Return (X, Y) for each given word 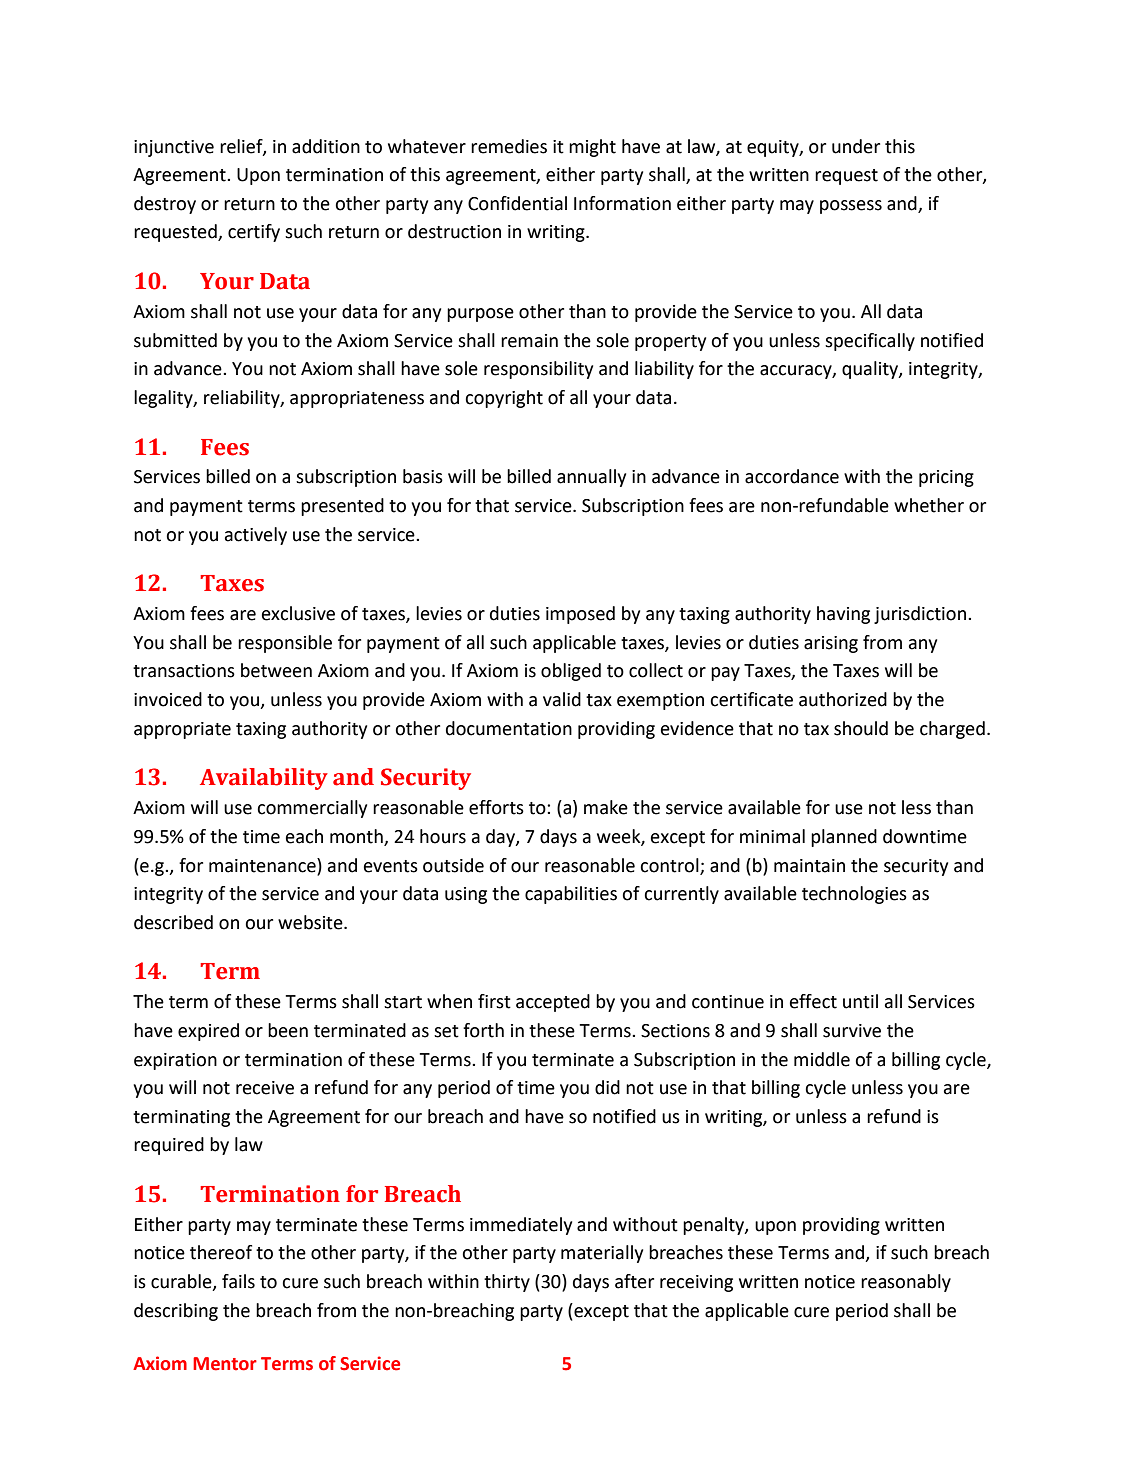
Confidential (517, 203)
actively (256, 536)
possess (851, 207)
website (311, 922)
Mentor (225, 1364)
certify (254, 233)
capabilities (571, 895)
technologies (854, 895)
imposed (580, 615)
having (843, 615)
